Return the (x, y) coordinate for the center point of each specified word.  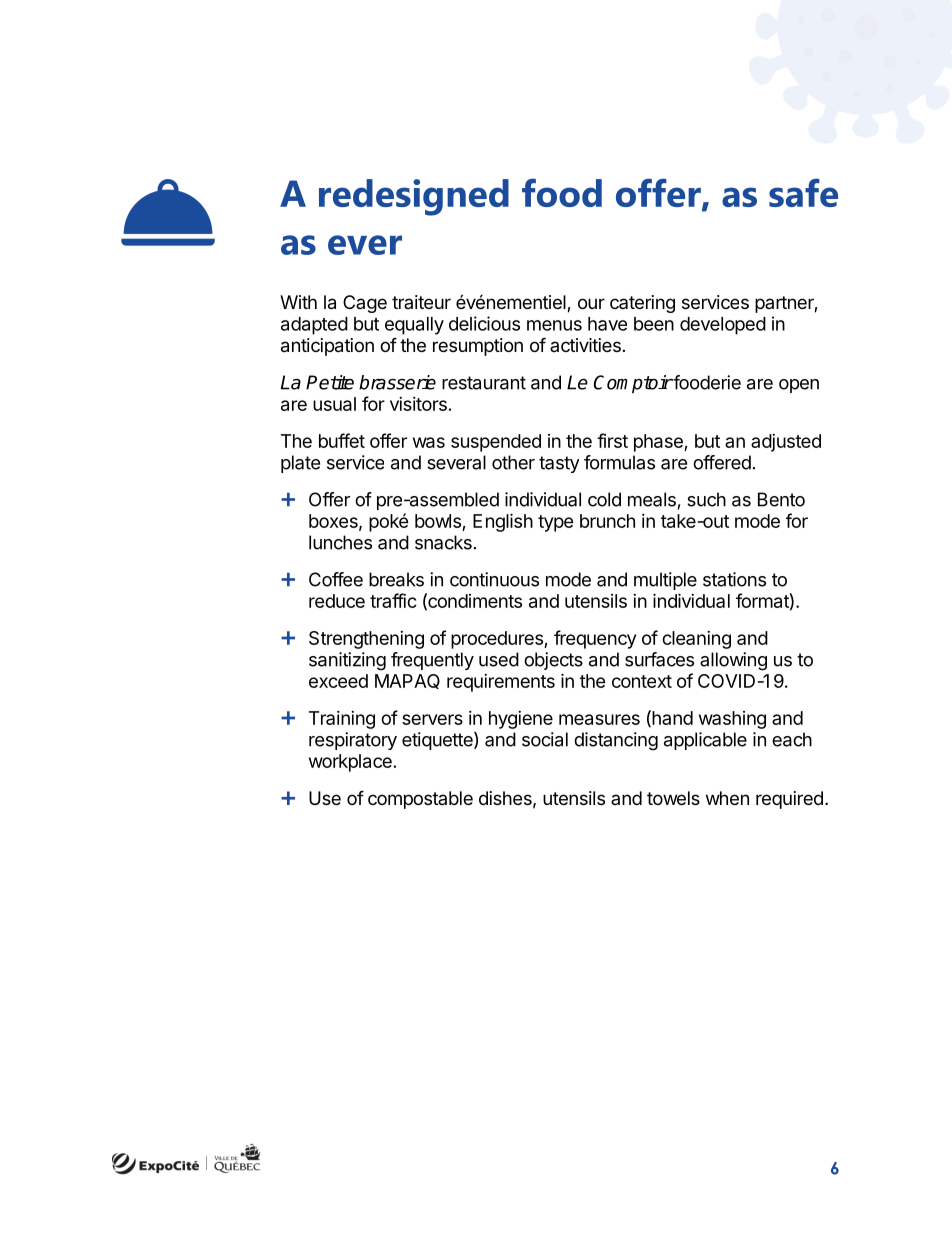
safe (803, 192)
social (545, 739)
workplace (350, 763)
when (727, 798)
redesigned (414, 197)
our (591, 303)
